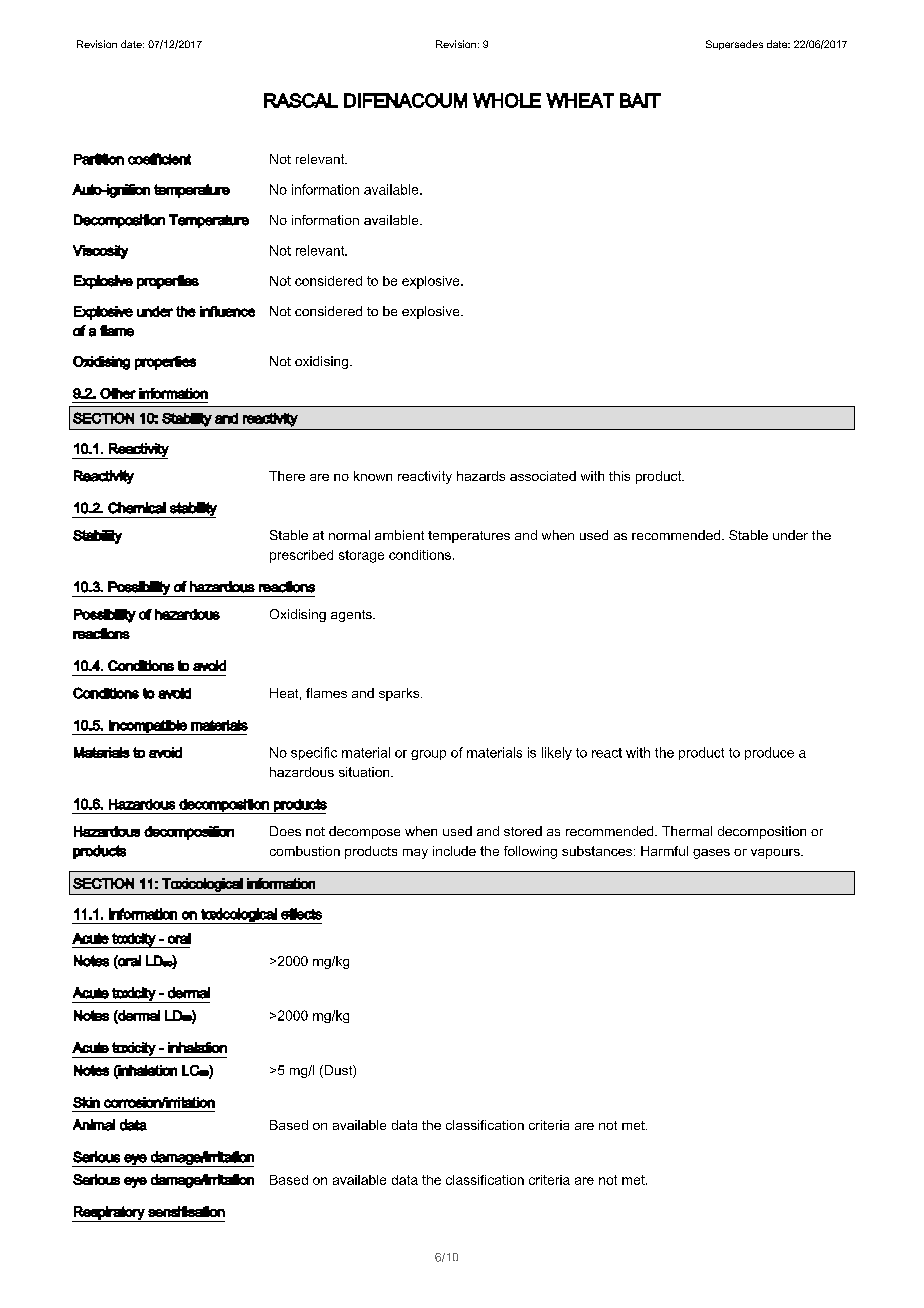 Image resolution: width=924 pixels, height=1308 pixels. I want to click on gases, so click(711, 854).
